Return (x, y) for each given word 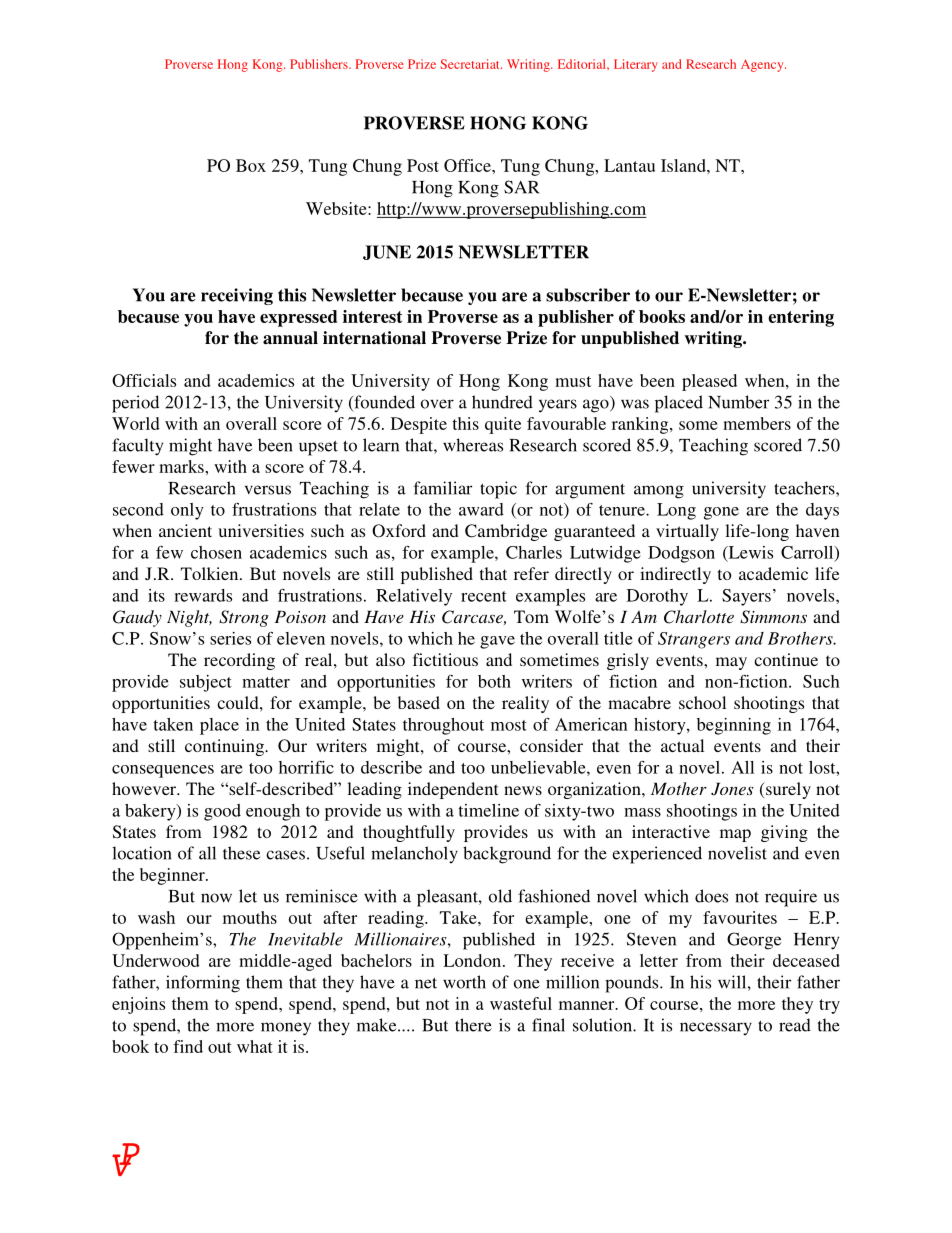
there (473, 1025)
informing (203, 984)
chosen (216, 552)
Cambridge (506, 532)
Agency (763, 65)
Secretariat (471, 64)
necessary (716, 1028)
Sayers (746, 597)
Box (251, 165)
